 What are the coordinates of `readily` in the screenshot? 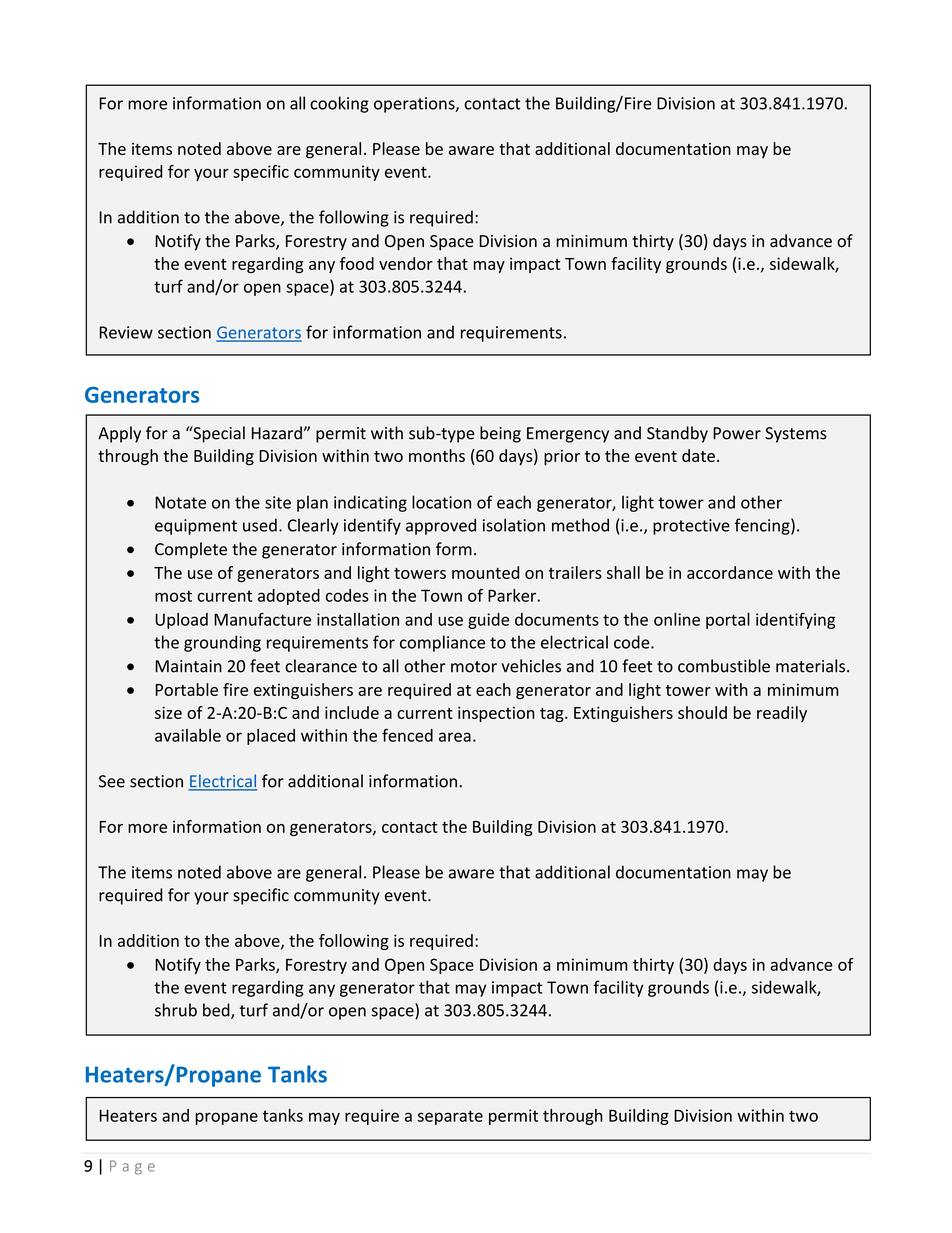 It's located at (782, 714).
